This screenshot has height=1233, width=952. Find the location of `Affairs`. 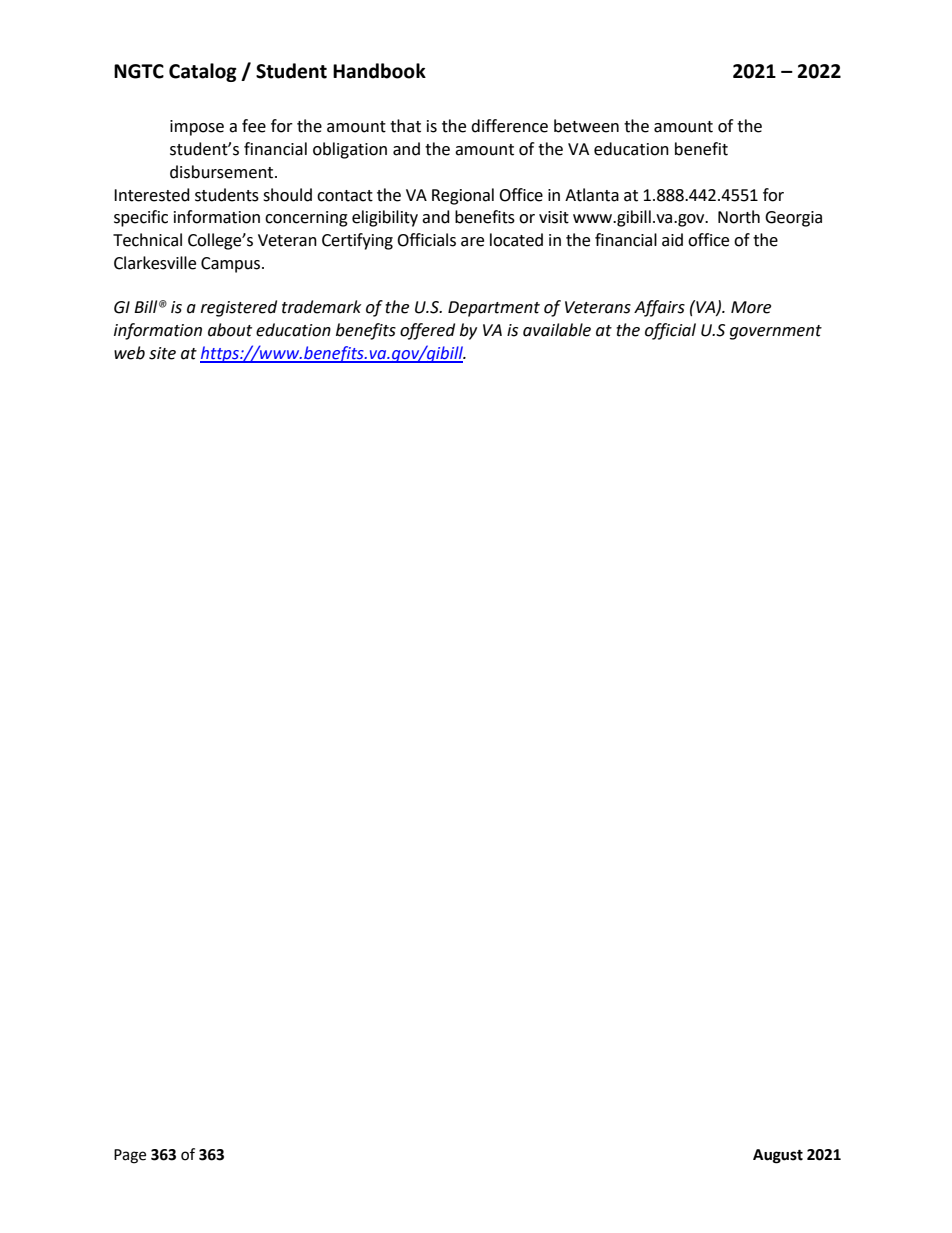

Affairs is located at coordinates (659, 308).
